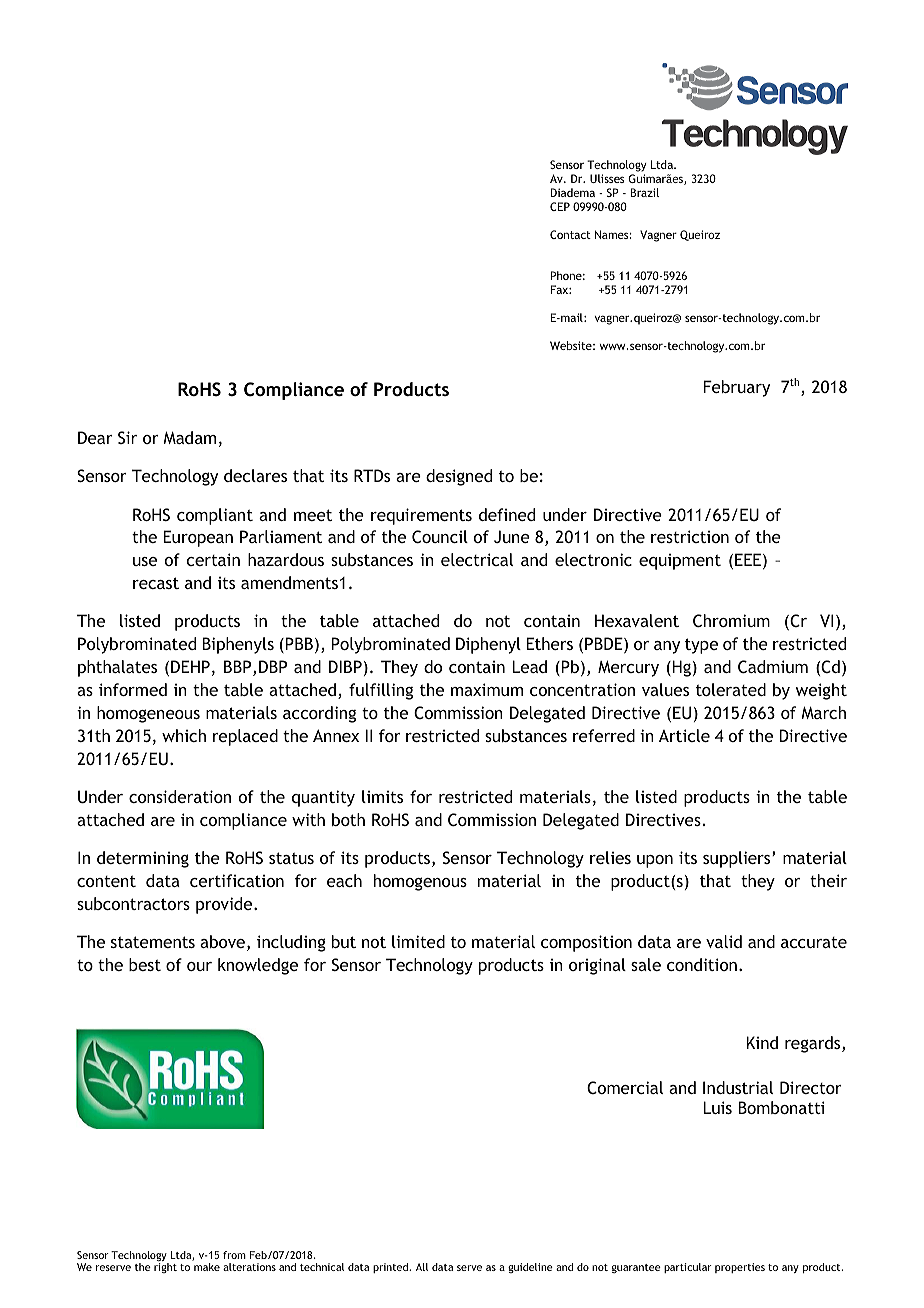 Image resolution: width=924 pixels, height=1308 pixels. What do you see at coordinates (684, 735) in the document?
I see `Article` at bounding box center [684, 735].
